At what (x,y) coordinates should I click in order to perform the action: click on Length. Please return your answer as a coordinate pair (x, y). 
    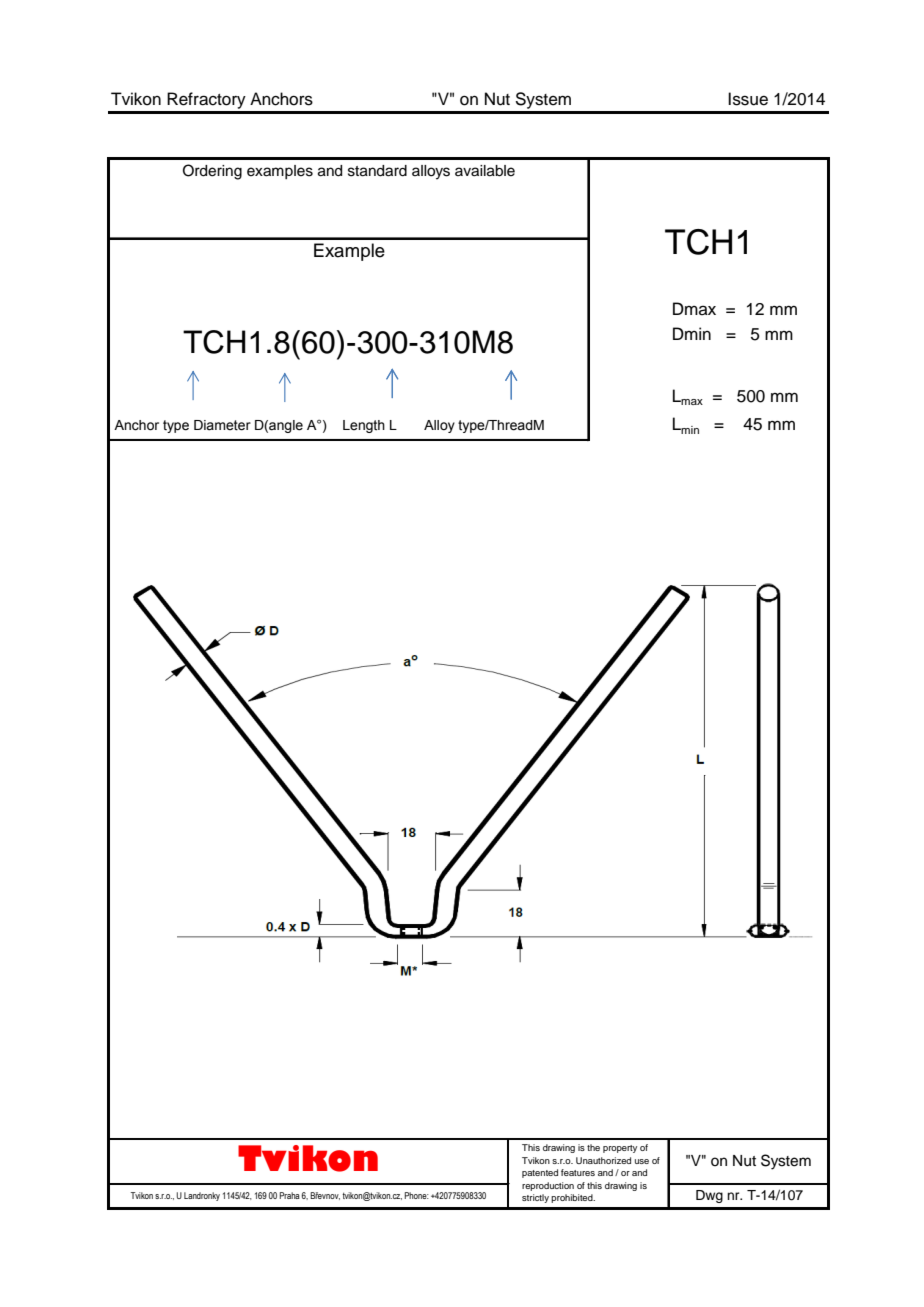
    Looking at the image, I should click on (364, 426).
